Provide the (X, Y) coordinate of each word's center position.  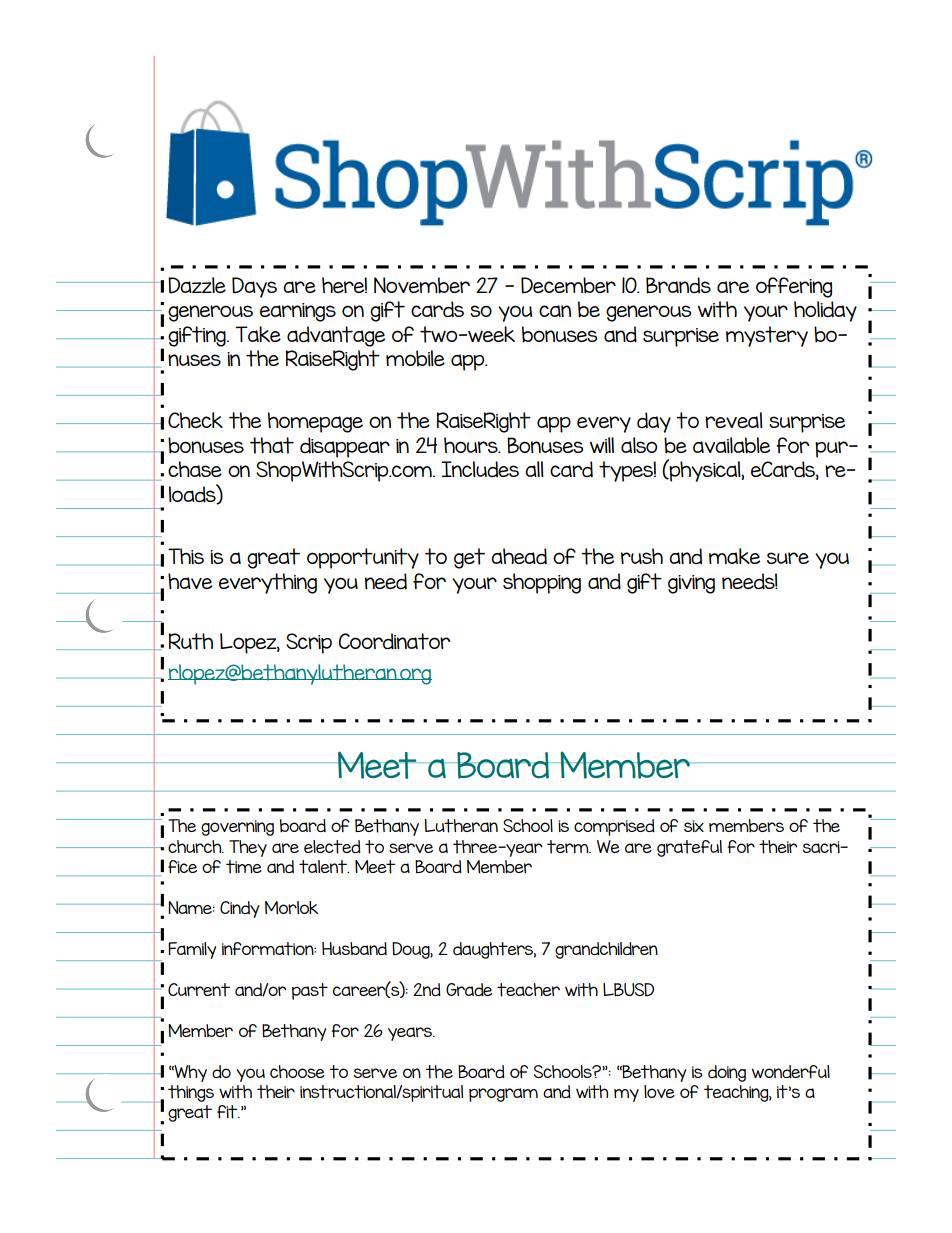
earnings (298, 312)
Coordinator (394, 641)
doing (727, 1073)
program (503, 1095)
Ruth (191, 641)
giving (691, 584)
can (555, 311)
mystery (767, 336)
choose (297, 1071)
